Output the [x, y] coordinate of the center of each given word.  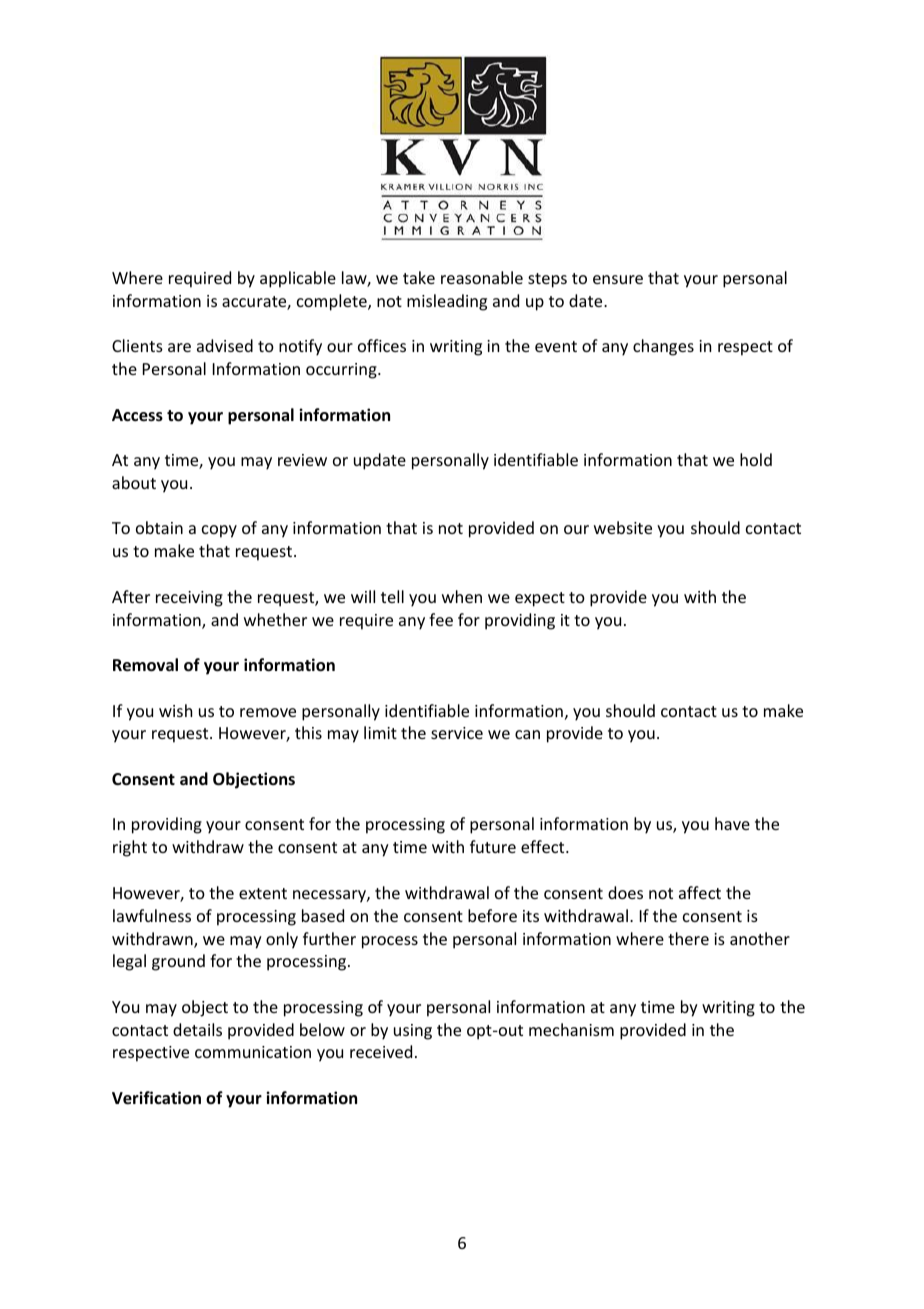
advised [225, 345]
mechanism [571, 1029]
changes [663, 347]
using [413, 1032]
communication [253, 1052]
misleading [447, 302]
